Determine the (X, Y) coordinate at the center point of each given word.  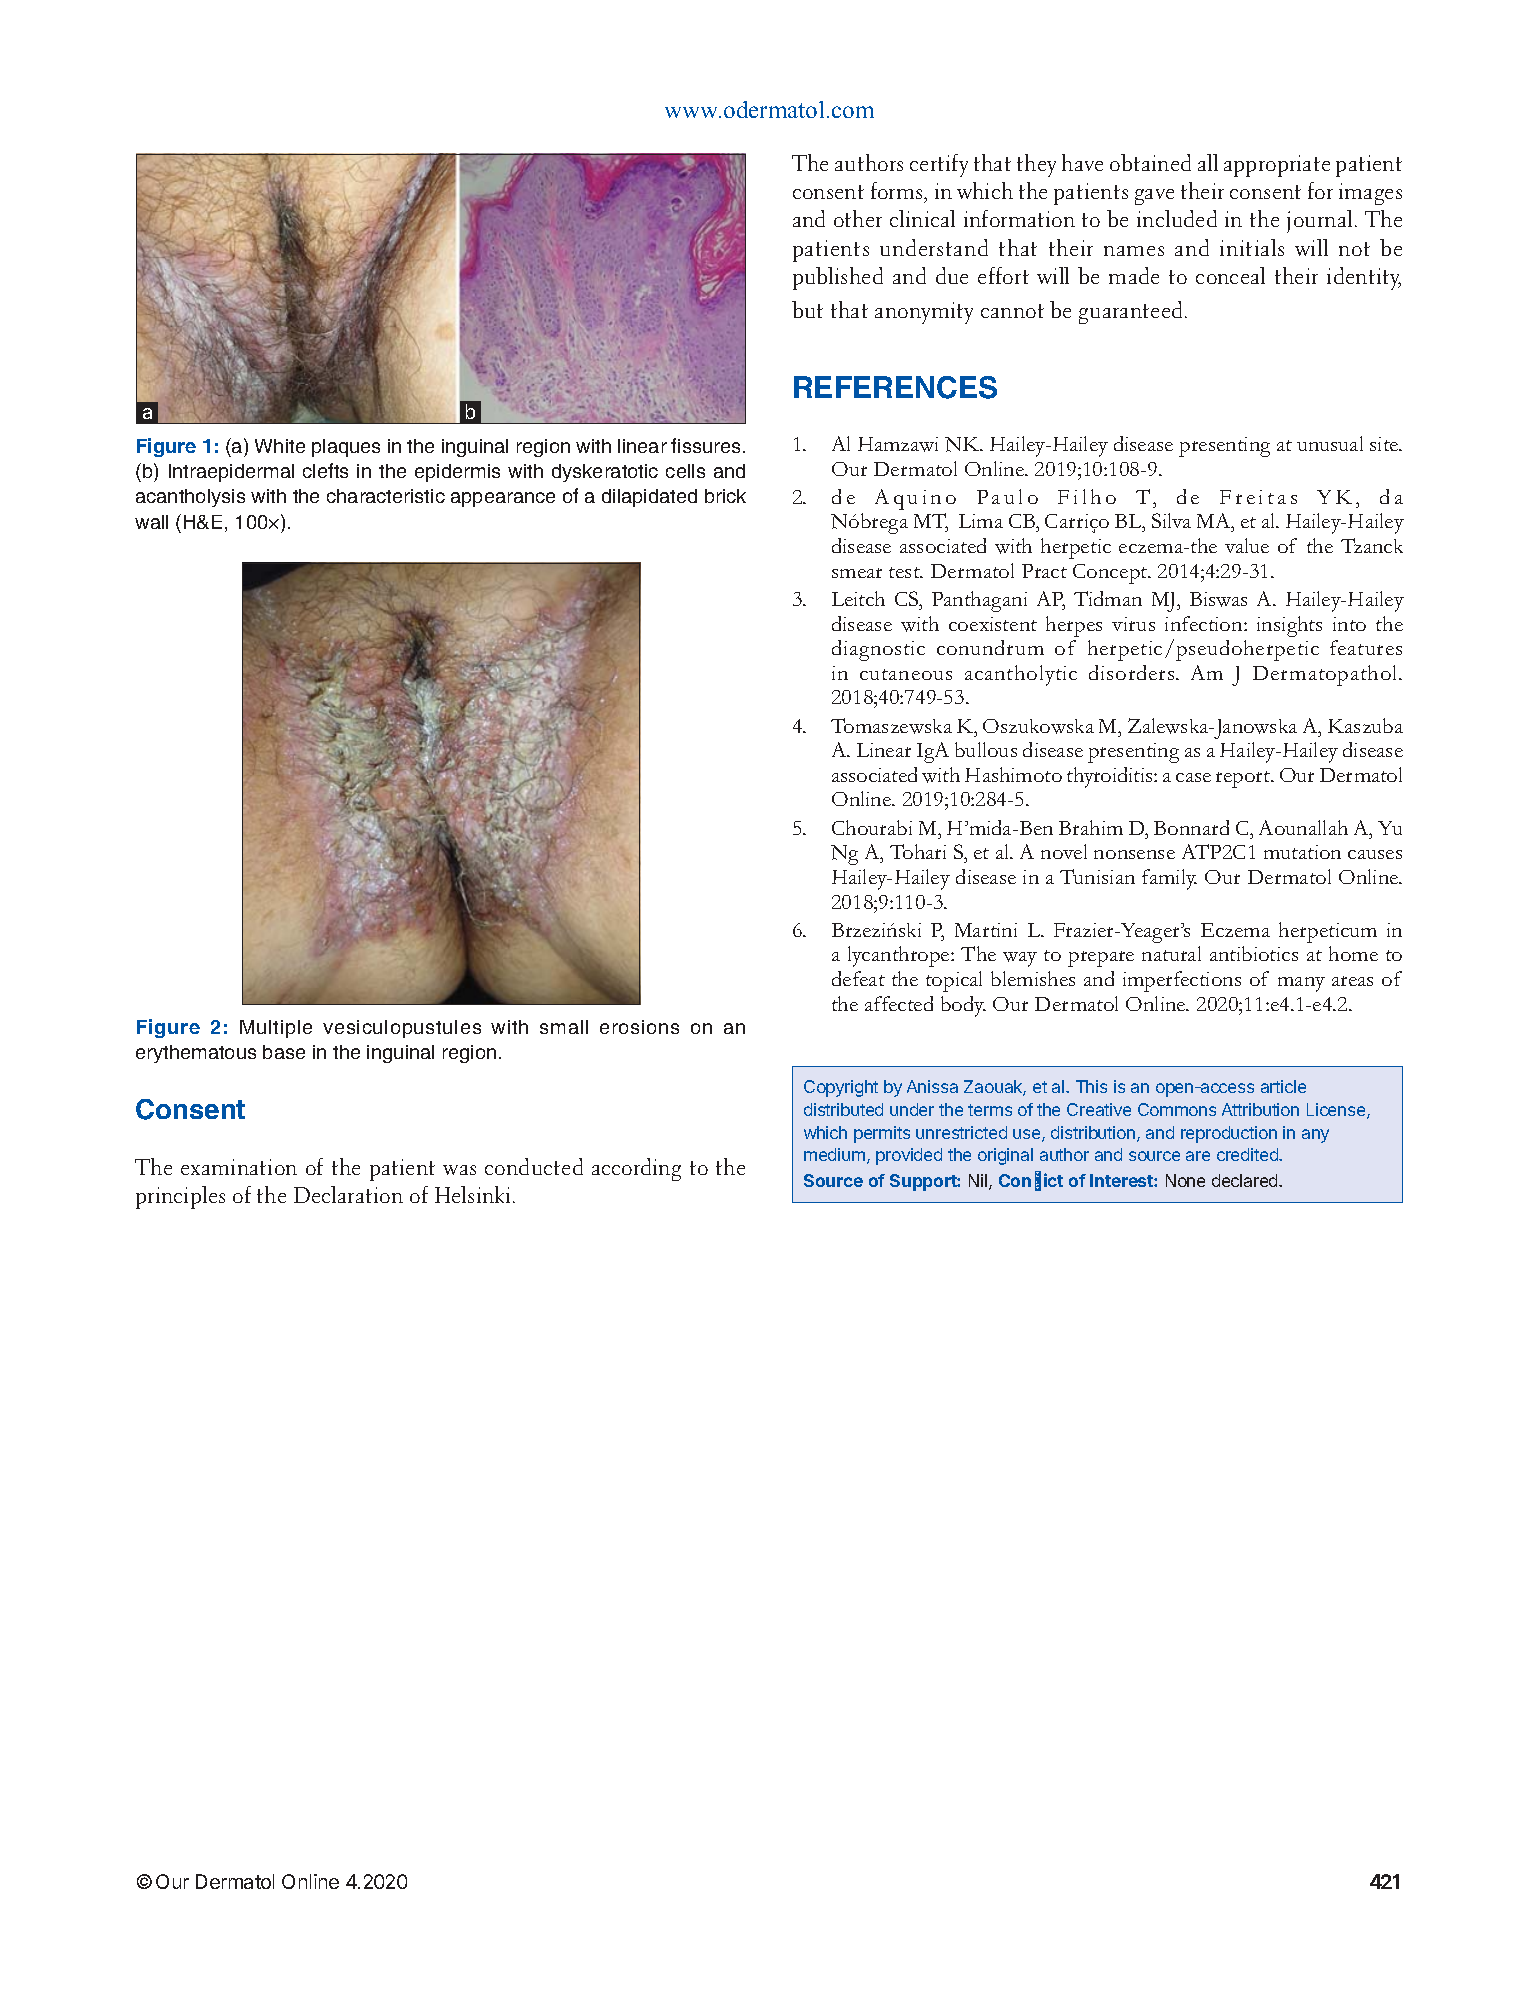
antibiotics (1254, 953)
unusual (1330, 443)
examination (239, 1167)
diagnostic (878, 650)
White (280, 446)
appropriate (1277, 166)
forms (898, 190)
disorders (1133, 672)
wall (151, 522)
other (858, 218)
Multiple (276, 1029)
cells (685, 471)
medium (834, 1154)
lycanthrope (900, 956)
